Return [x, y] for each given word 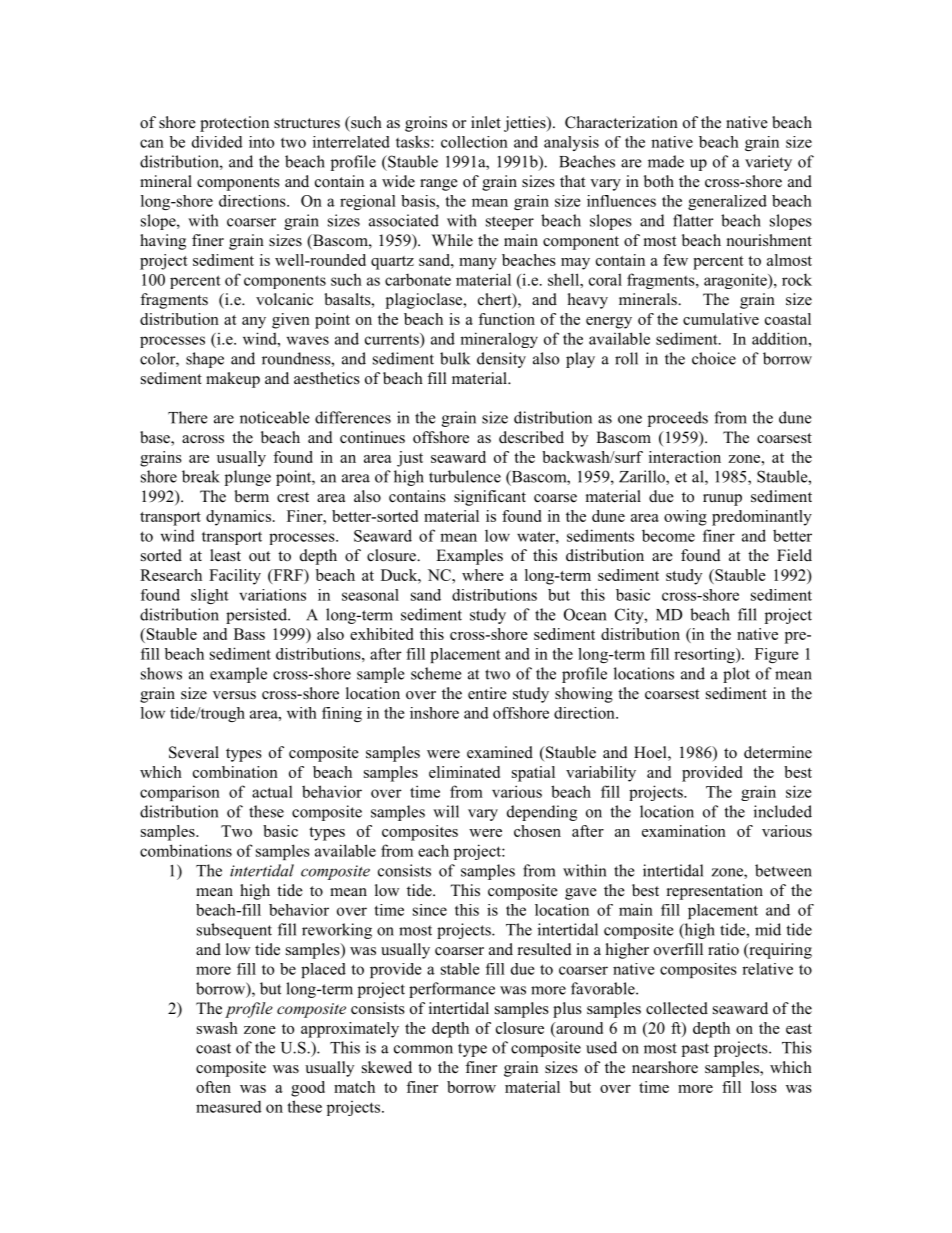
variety [768, 163]
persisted [258, 616]
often [213, 1087]
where [483, 575]
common [423, 1049]
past [695, 1050]
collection [474, 142]
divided [217, 142]
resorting [705, 655]
